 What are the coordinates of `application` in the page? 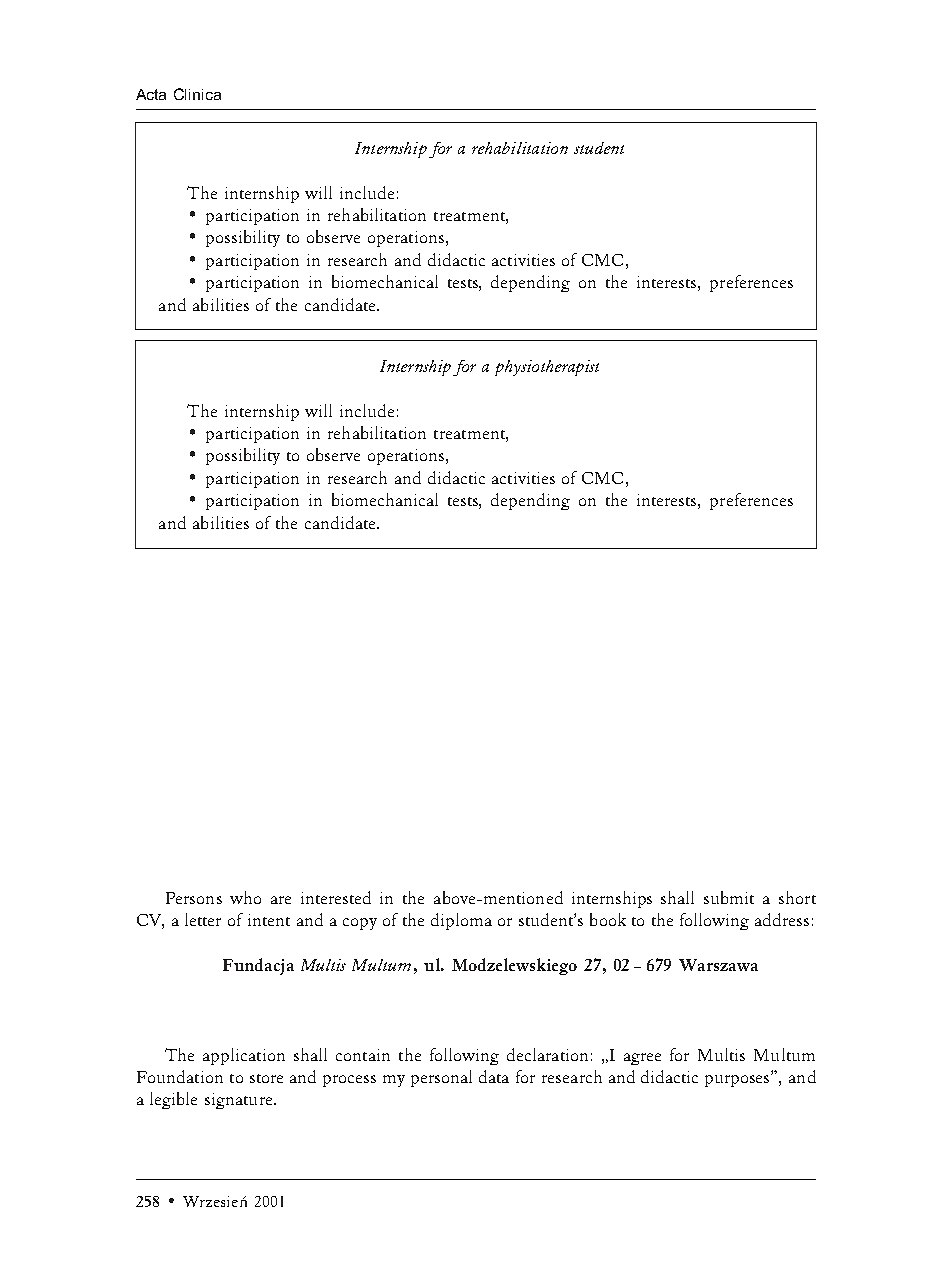 It's located at (244, 1056).
